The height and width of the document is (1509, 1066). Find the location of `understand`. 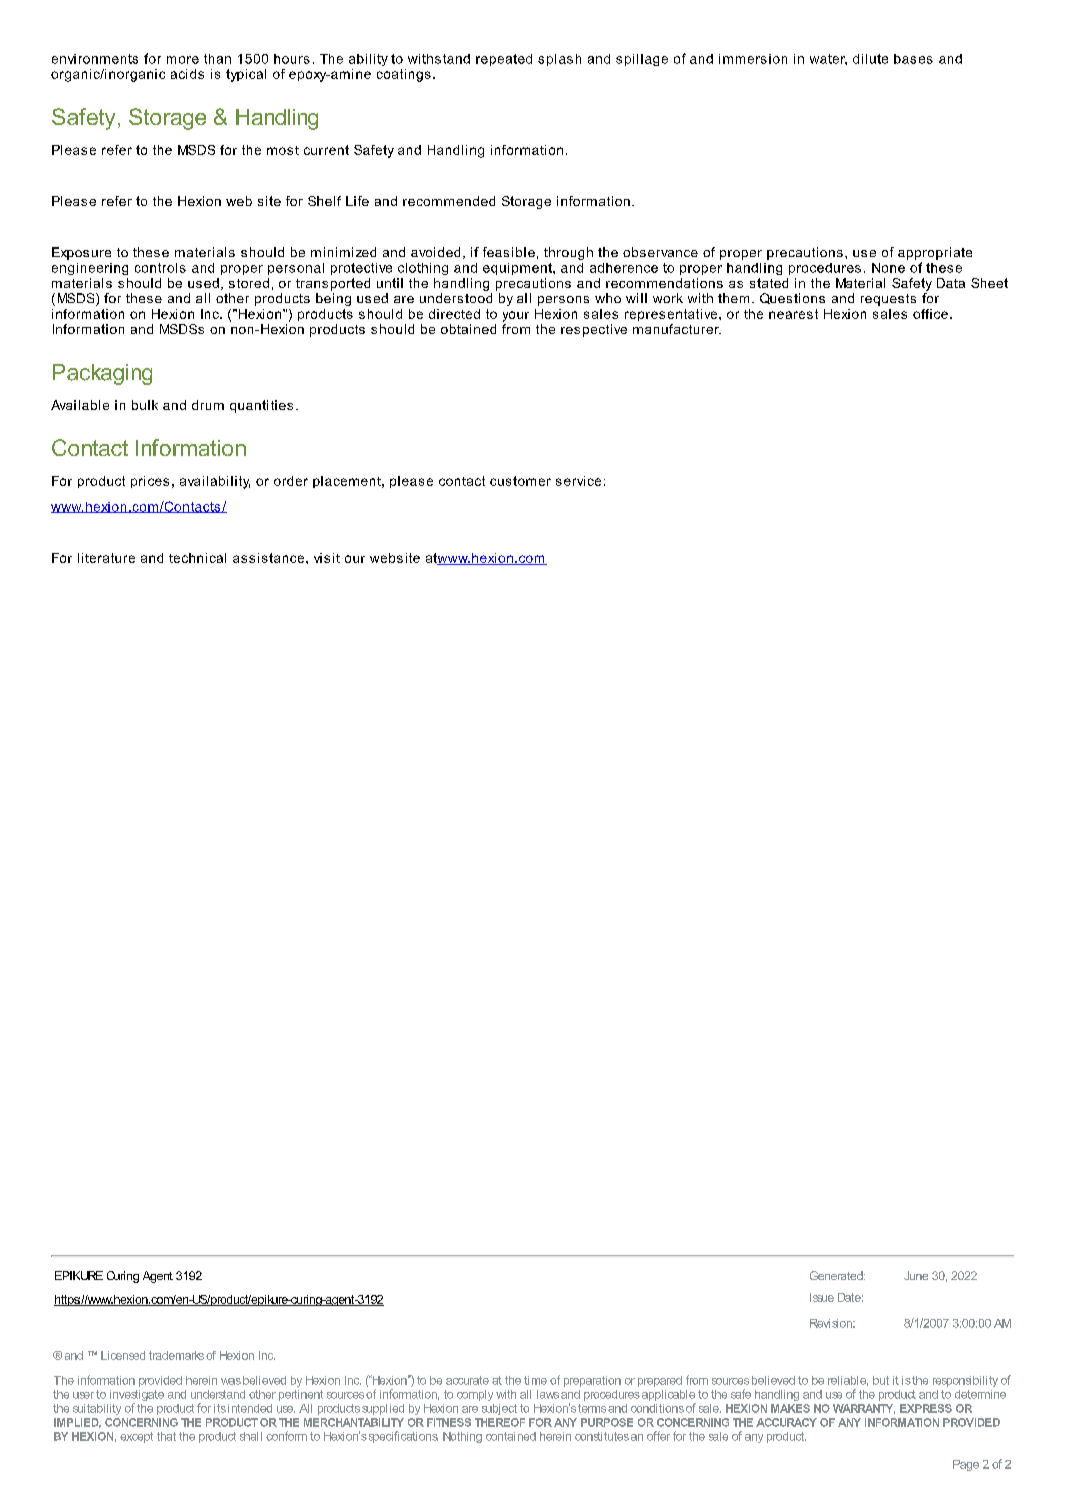

understand is located at coordinates (218, 1394).
